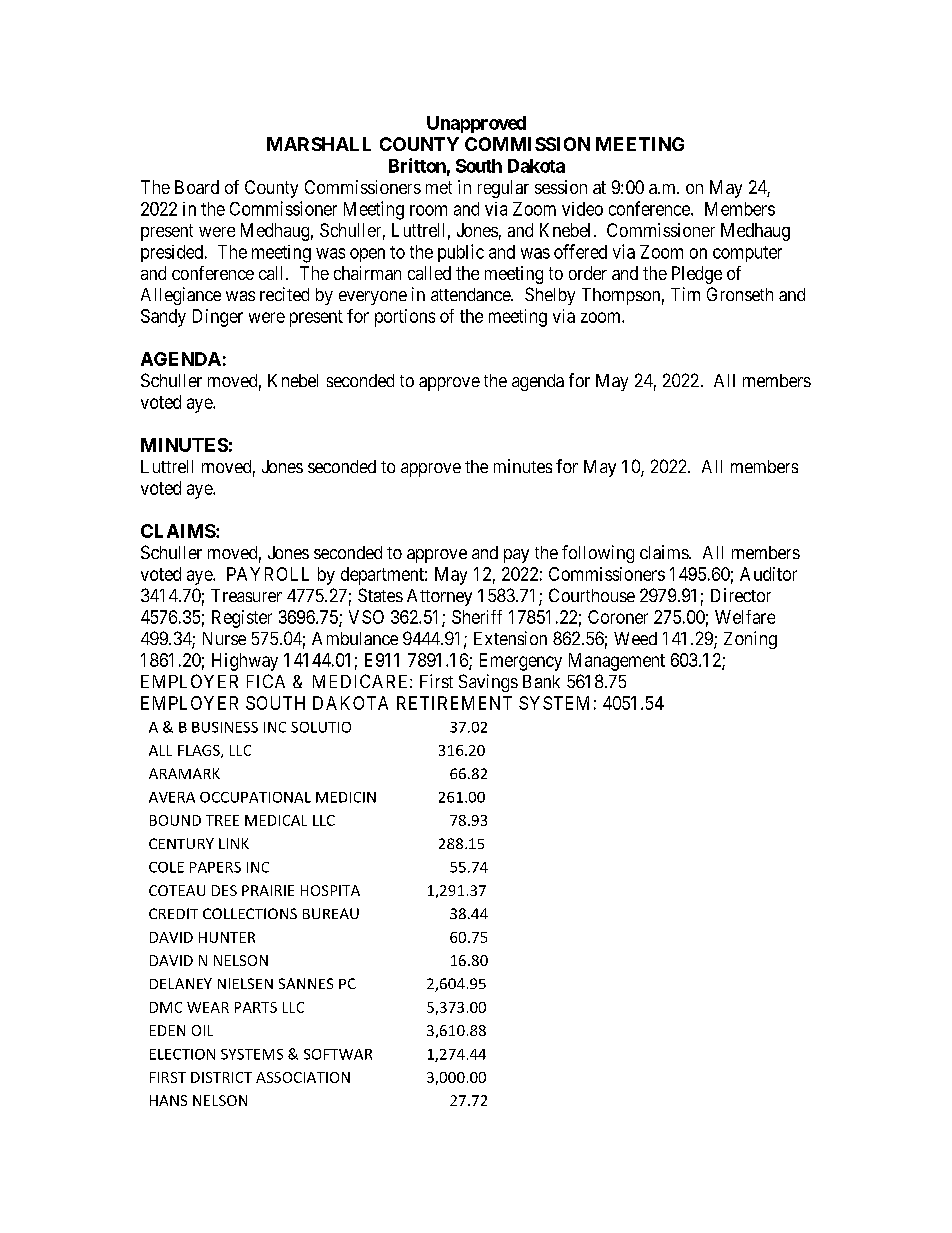  What do you see at coordinates (454, 703) in the image?
I see `RETIREMENT` at bounding box center [454, 703].
